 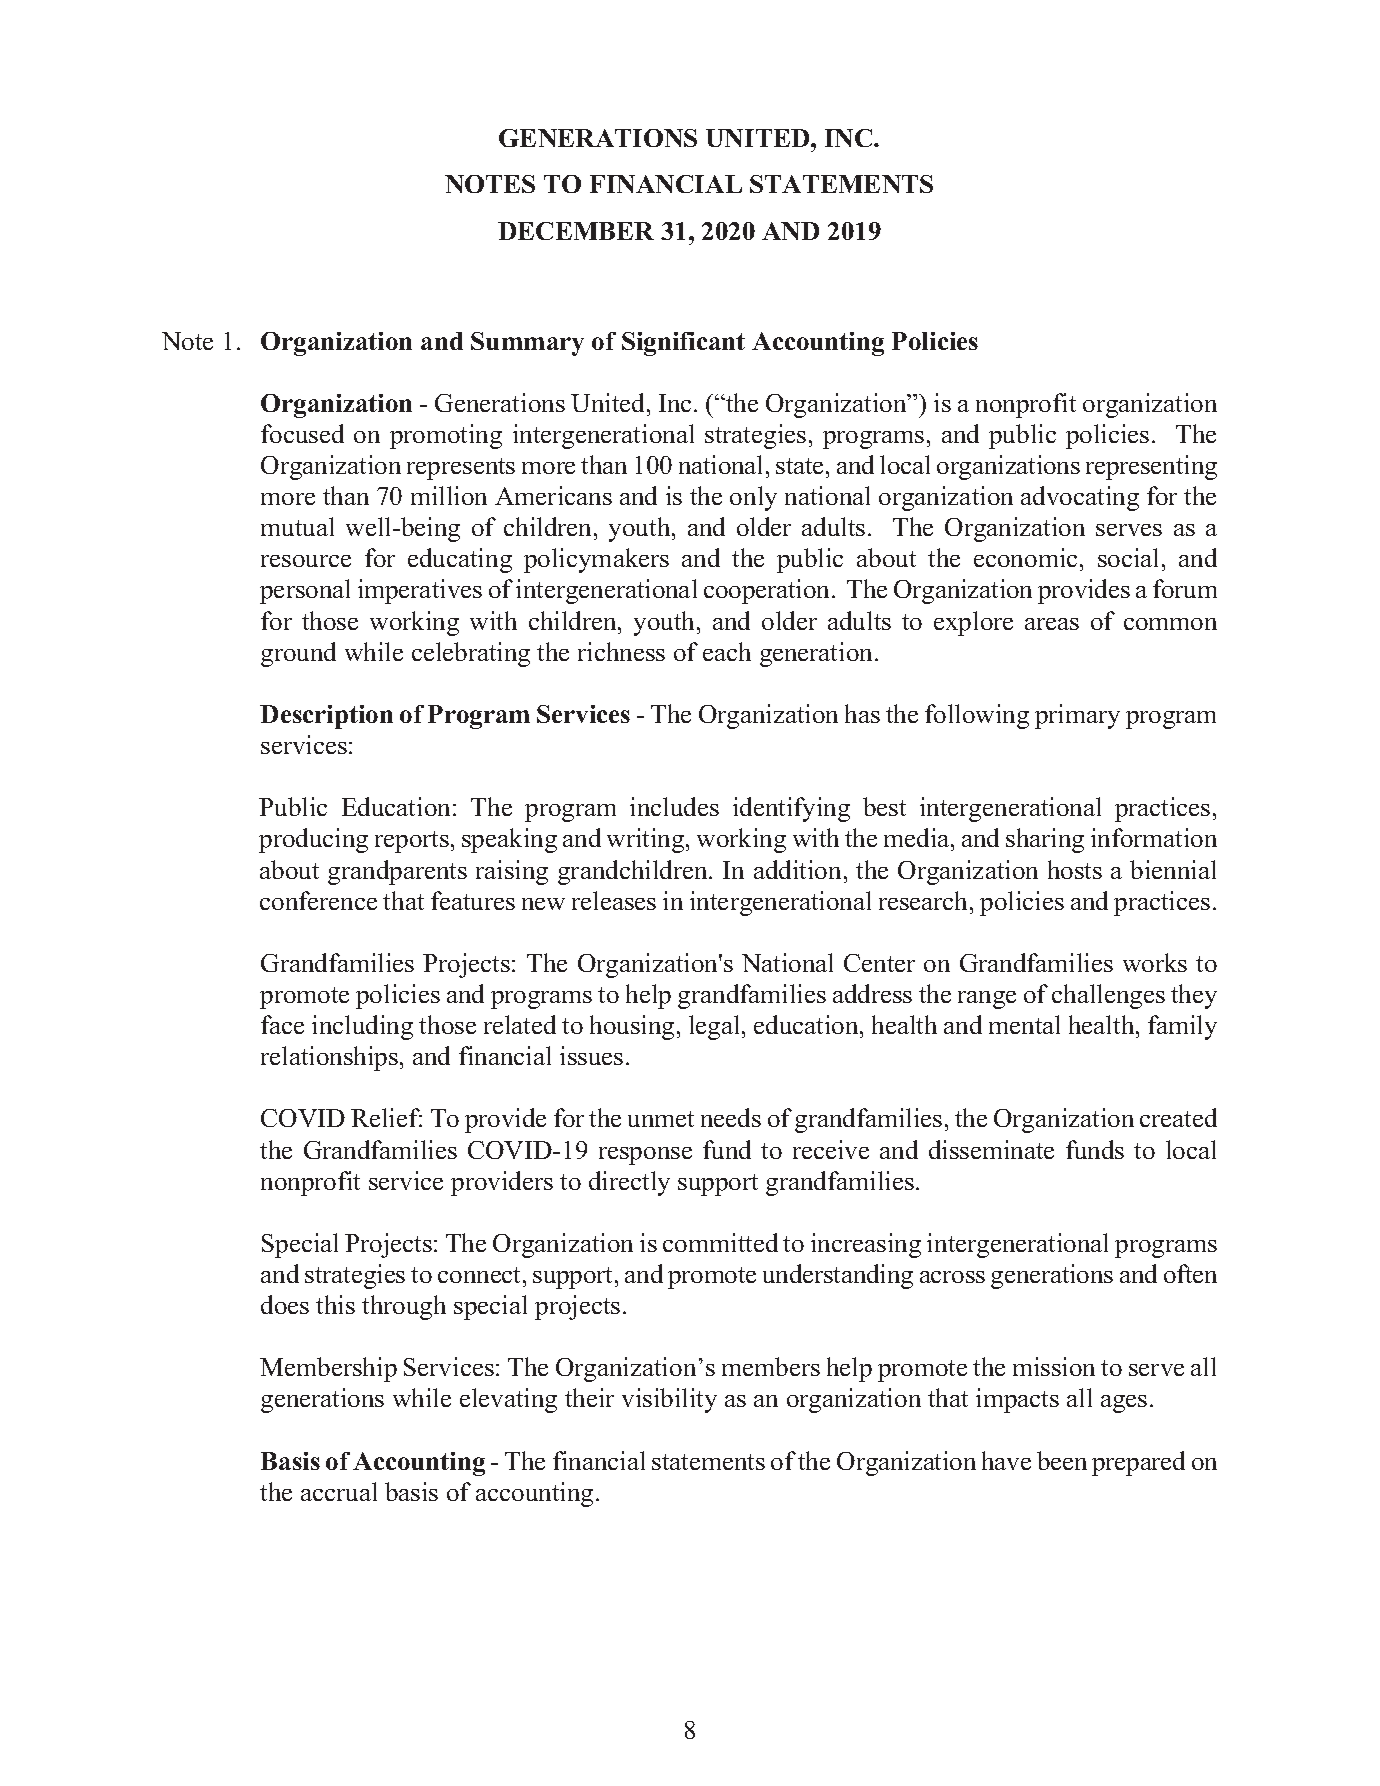 What do you see at coordinates (1128, 557) in the screenshot?
I see `social` at bounding box center [1128, 557].
